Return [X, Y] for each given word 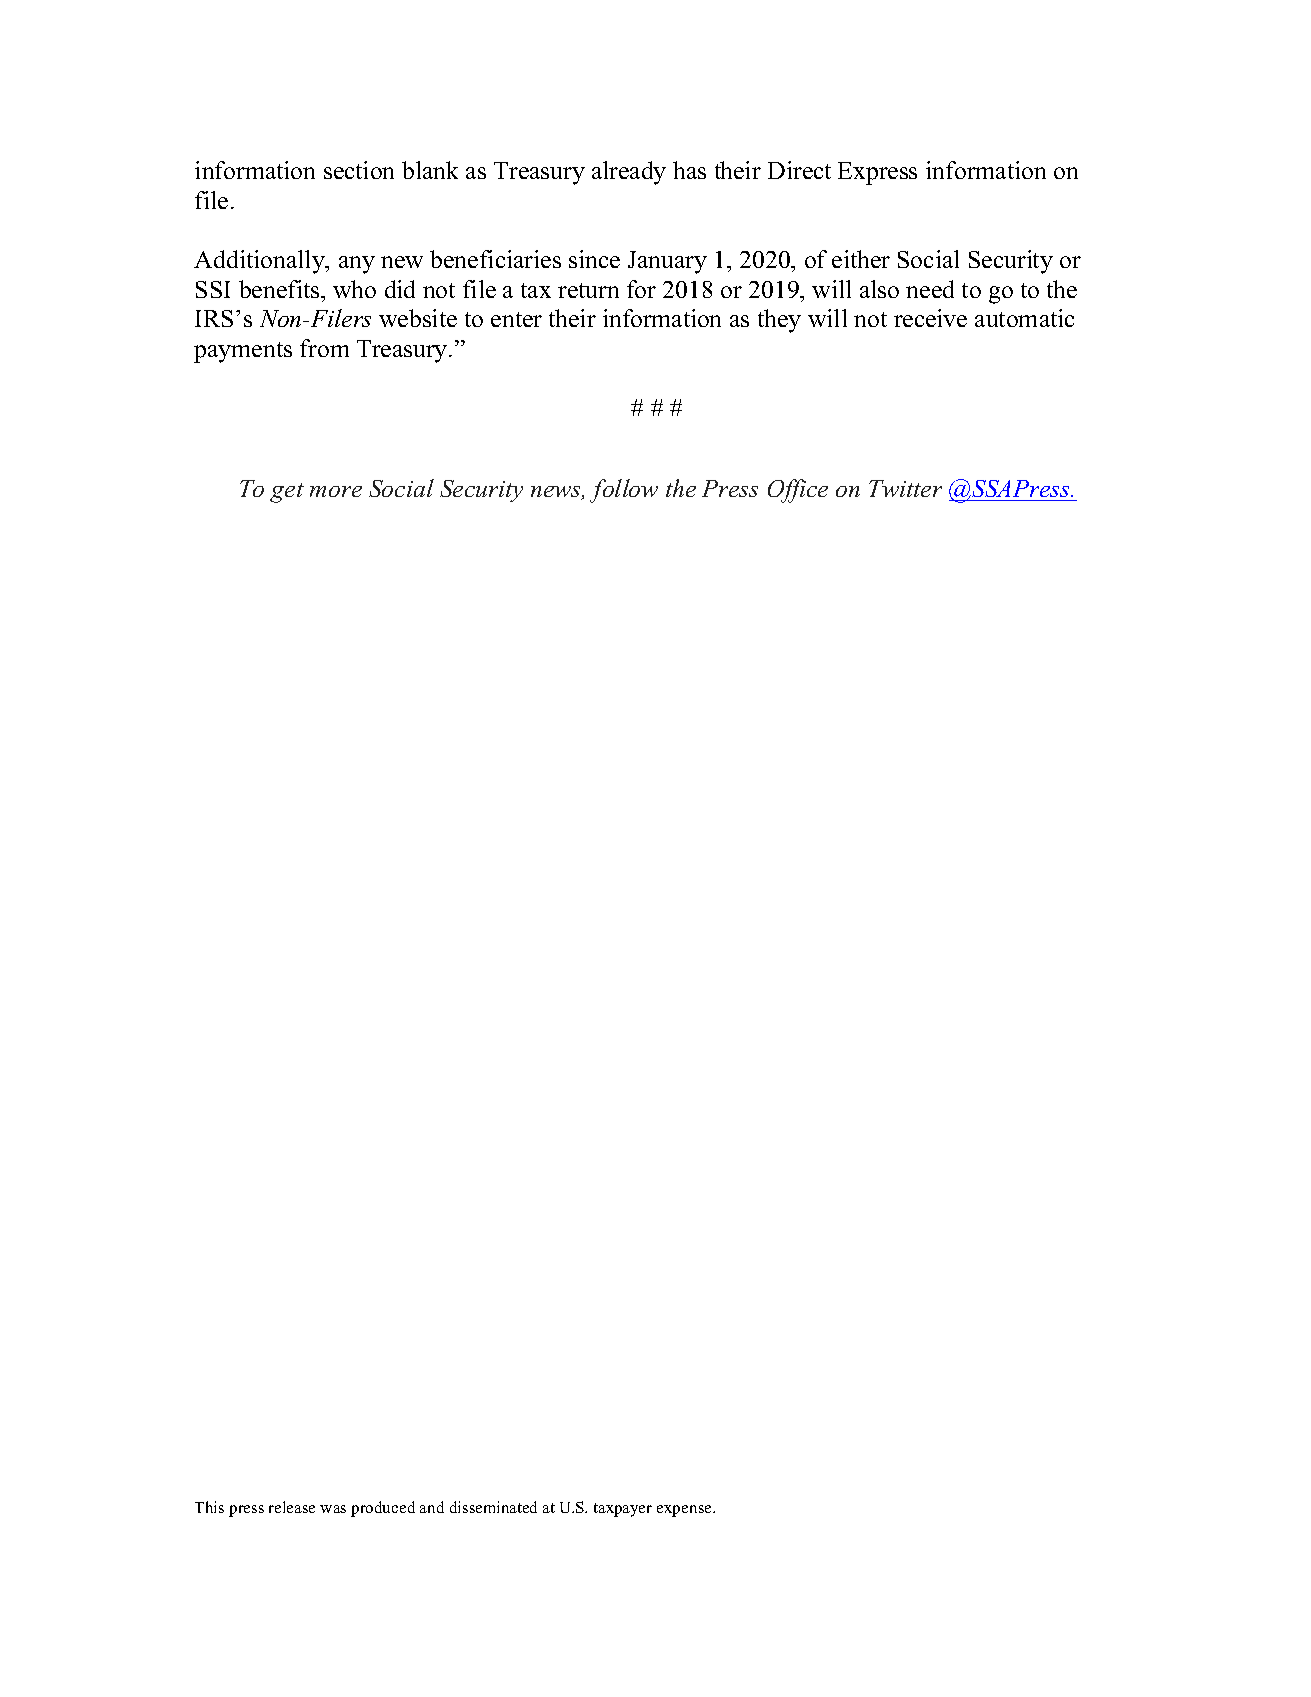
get [287, 493]
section [359, 170]
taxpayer [623, 1510]
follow [624, 491]
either [861, 259]
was [333, 1509]
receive [930, 318]
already [629, 173]
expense [685, 1511]
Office [798, 491]
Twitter [905, 488]
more [336, 491]
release [292, 1507]
